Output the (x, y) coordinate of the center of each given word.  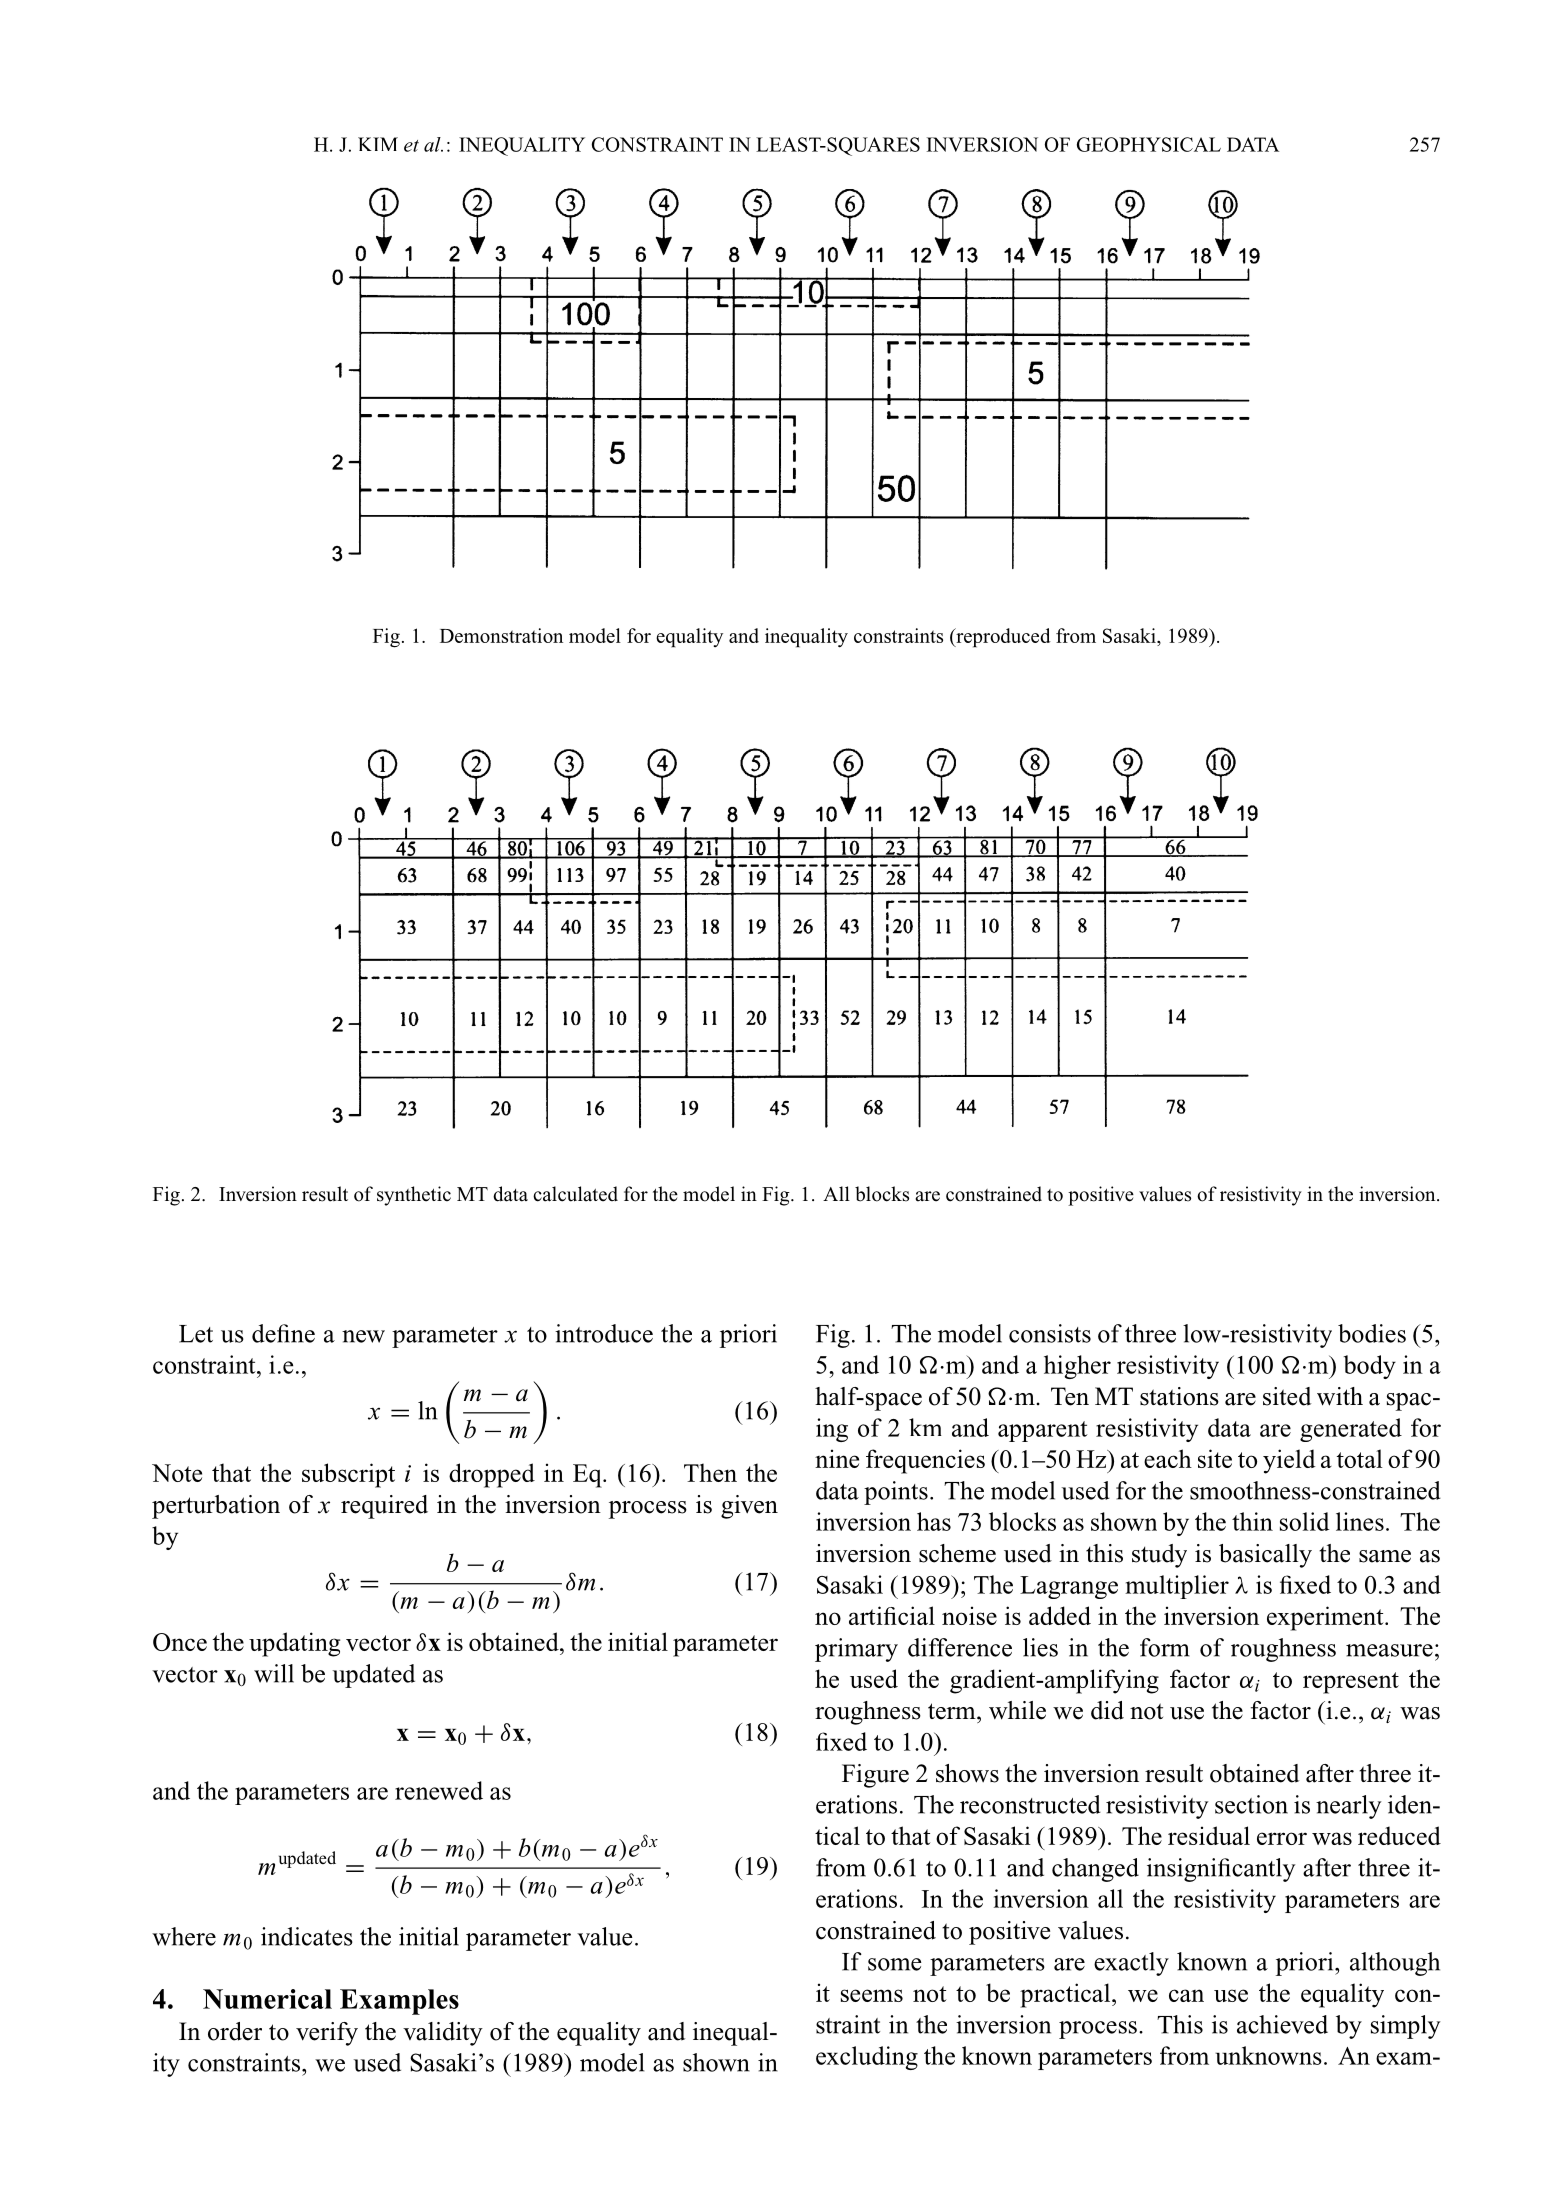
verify (327, 2034)
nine (837, 1458)
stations (1179, 1396)
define (283, 1333)
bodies (1372, 1333)
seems (872, 1995)
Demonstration (501, 635)
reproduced (1002, 638)
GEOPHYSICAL (1149, 144)
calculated (575, 1194)
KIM (378, 144)
